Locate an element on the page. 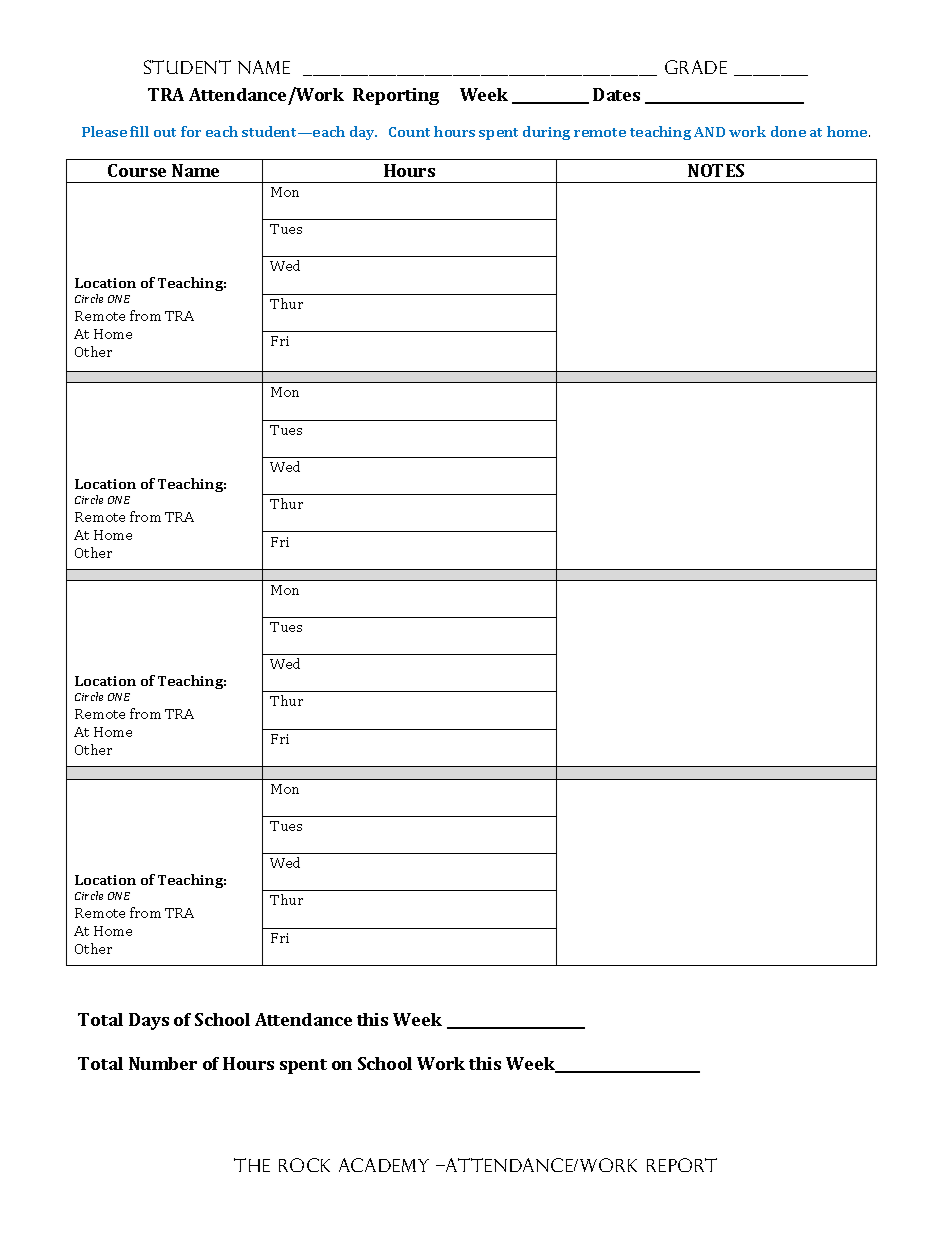 This page has width=952, height=1233. Rock is located at coordinates (304, 1165).
